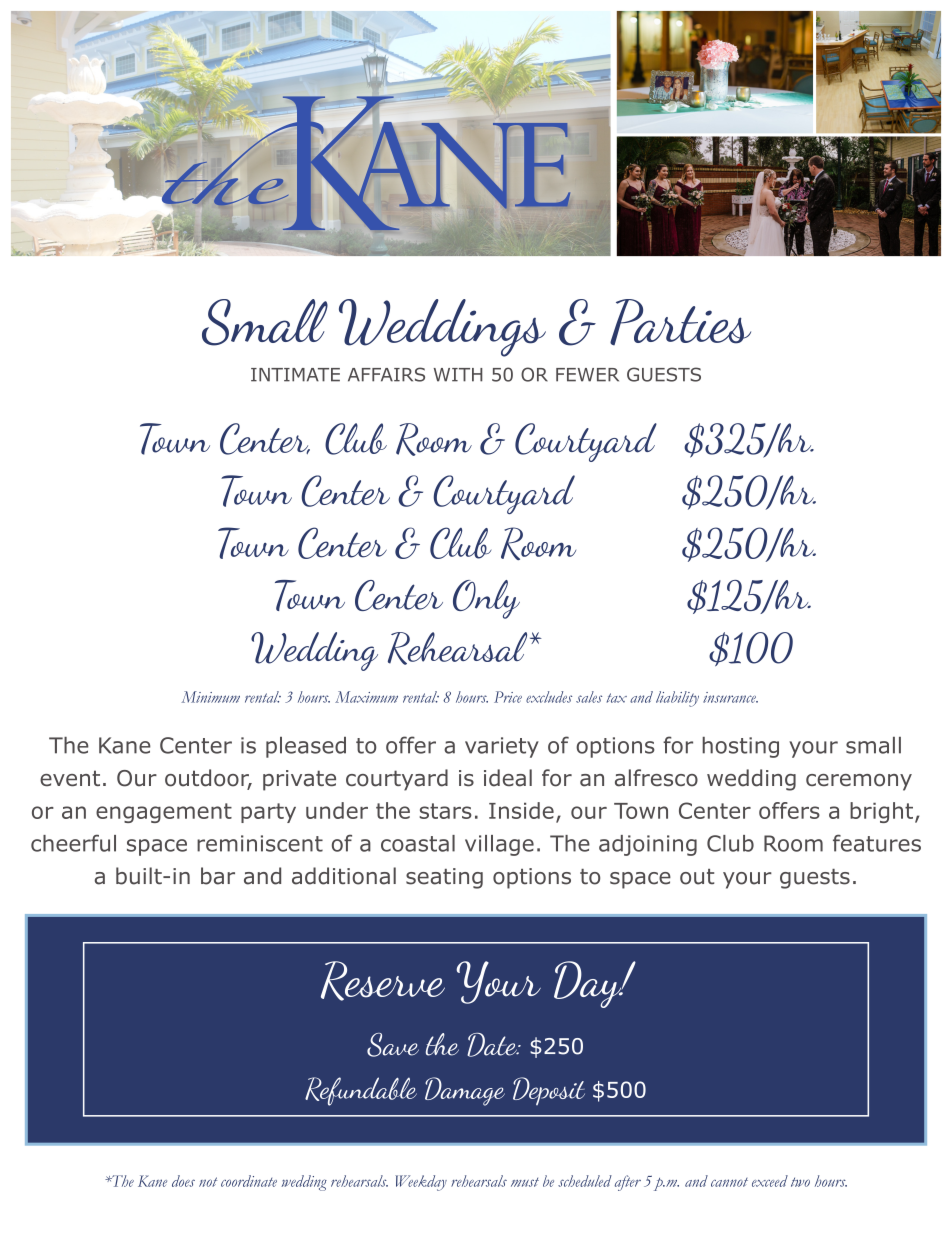 This document has width=952, height=1233. What do you see at coordinates (877, 843) in the document?
I see `features` at bounding box center [877, 843].
